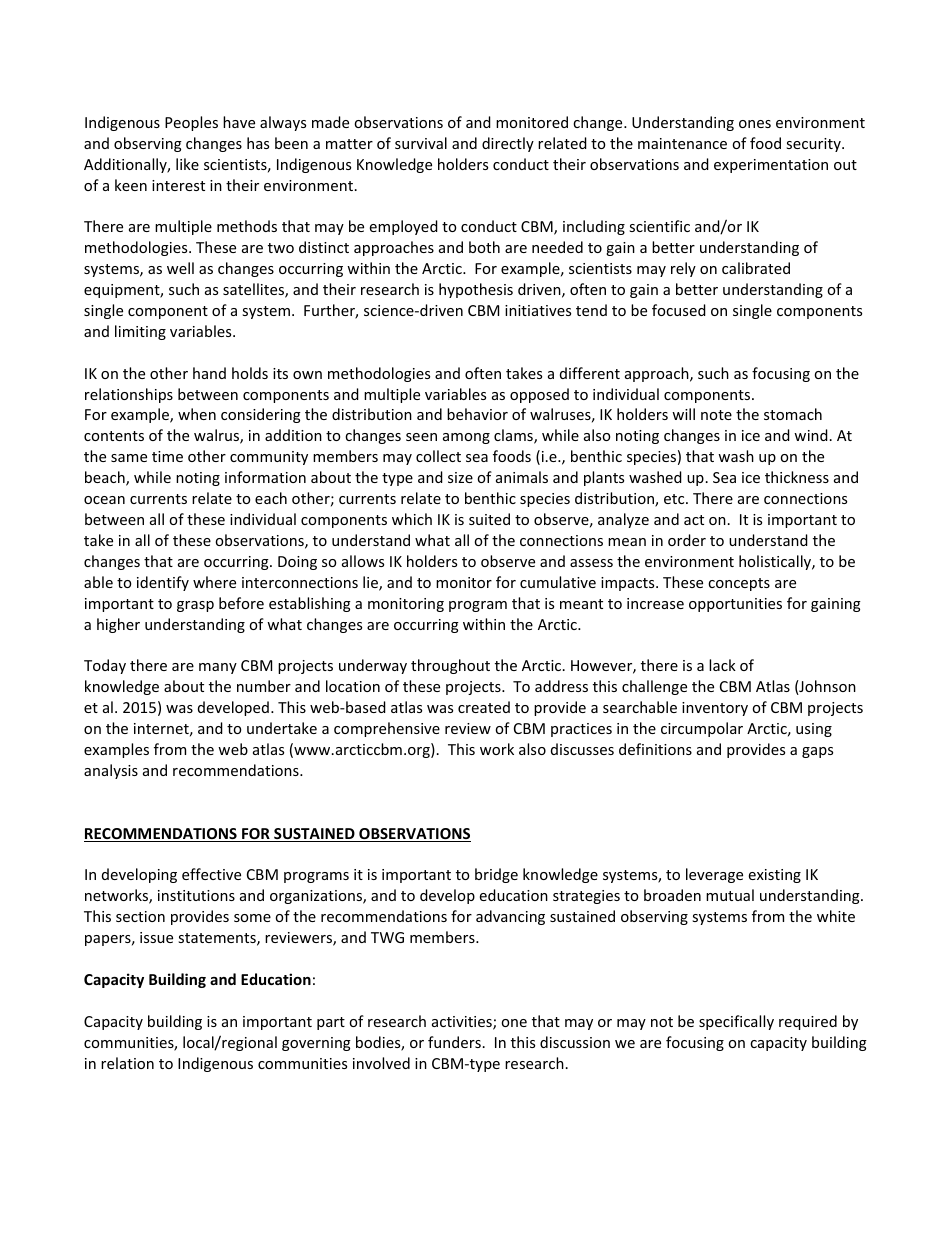 Image resolution: width=952 pixels, height=1233 pixels. Describe the element at coordinates (508, 144) in the screenshot. I see `directly` at that location.
